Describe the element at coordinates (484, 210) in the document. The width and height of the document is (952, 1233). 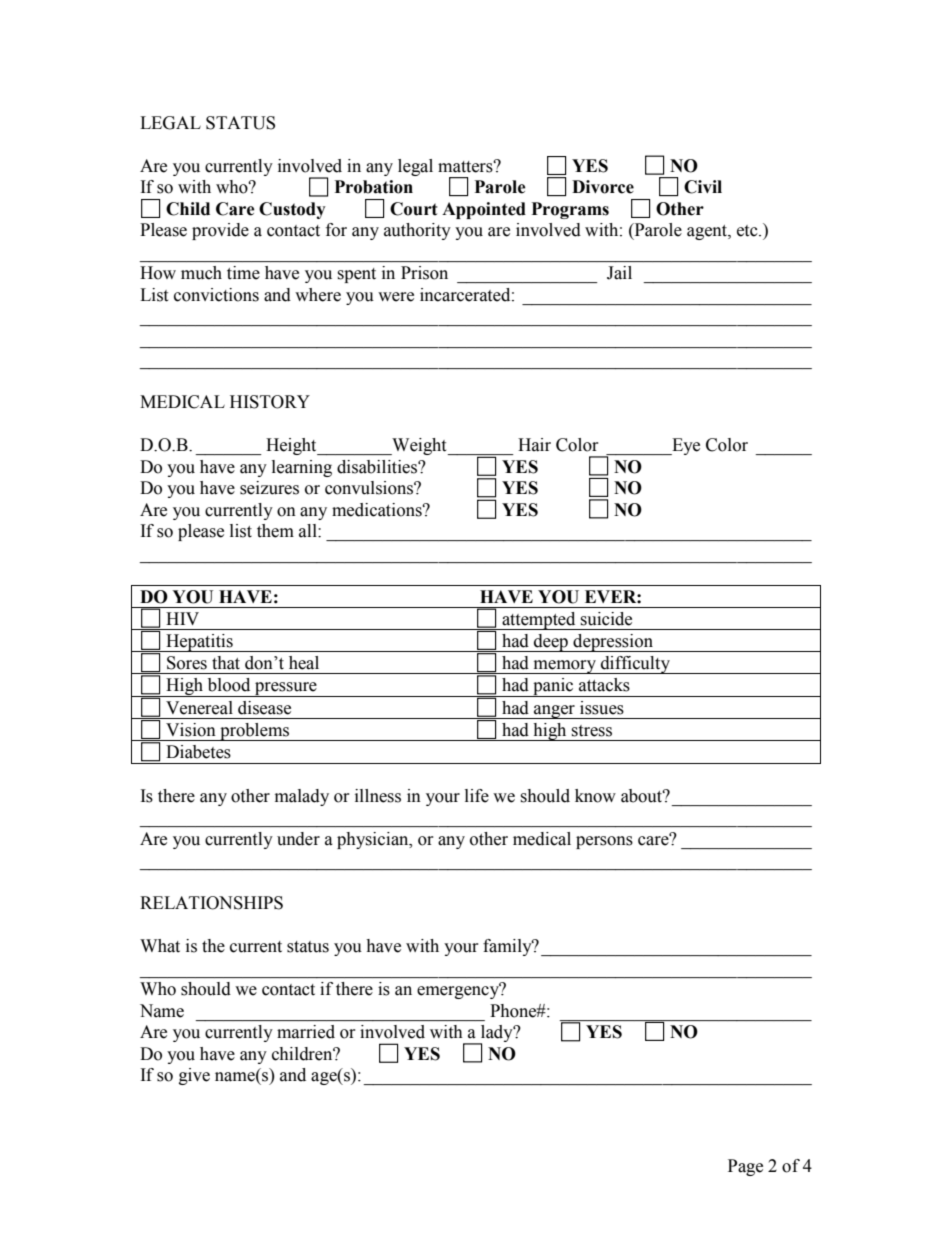
I see `Appointed` at that location.
